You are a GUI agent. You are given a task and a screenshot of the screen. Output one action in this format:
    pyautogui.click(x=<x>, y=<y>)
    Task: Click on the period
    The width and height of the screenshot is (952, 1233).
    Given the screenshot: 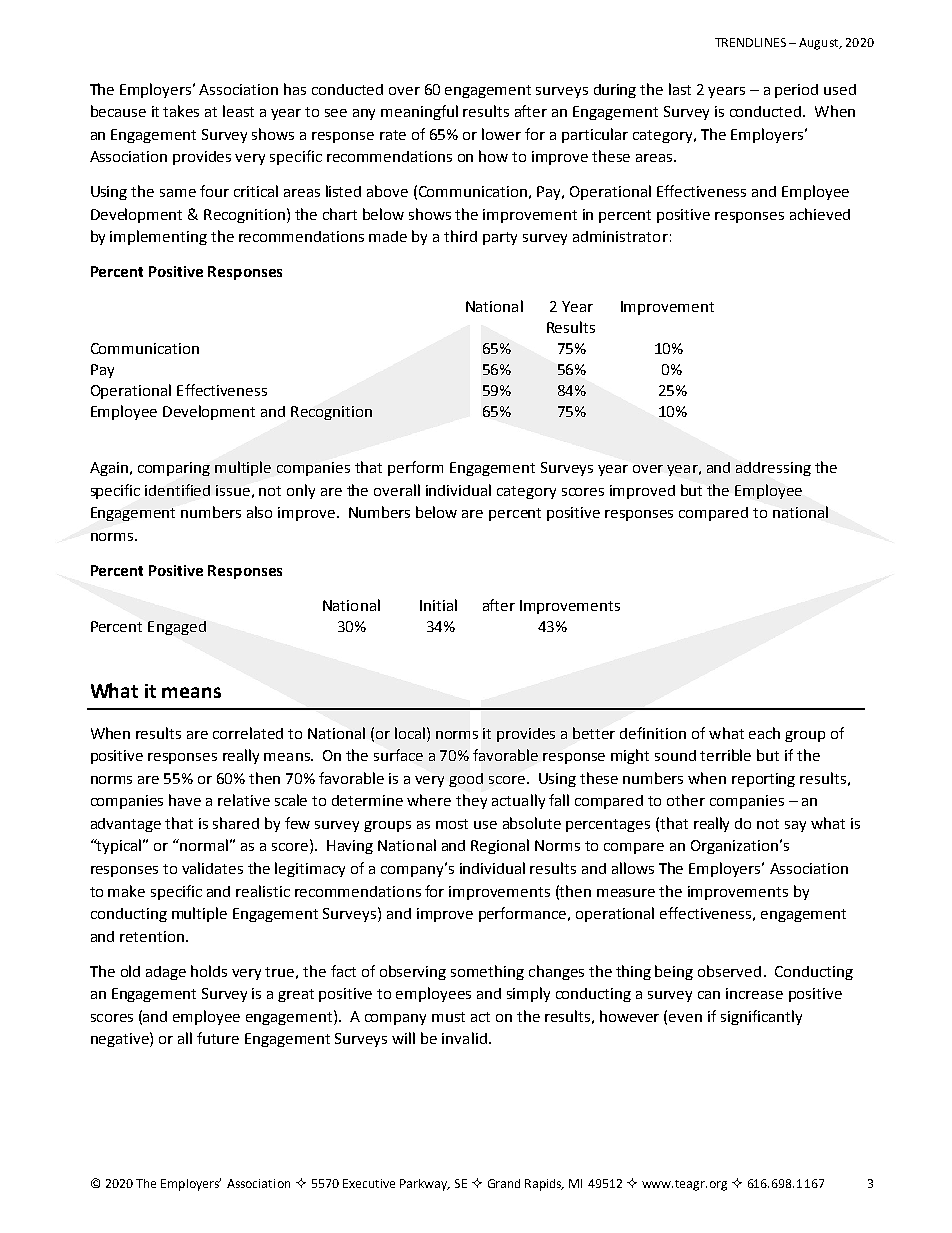 What is the action you would take?
    pyautogui.click(x=796, y=91)
